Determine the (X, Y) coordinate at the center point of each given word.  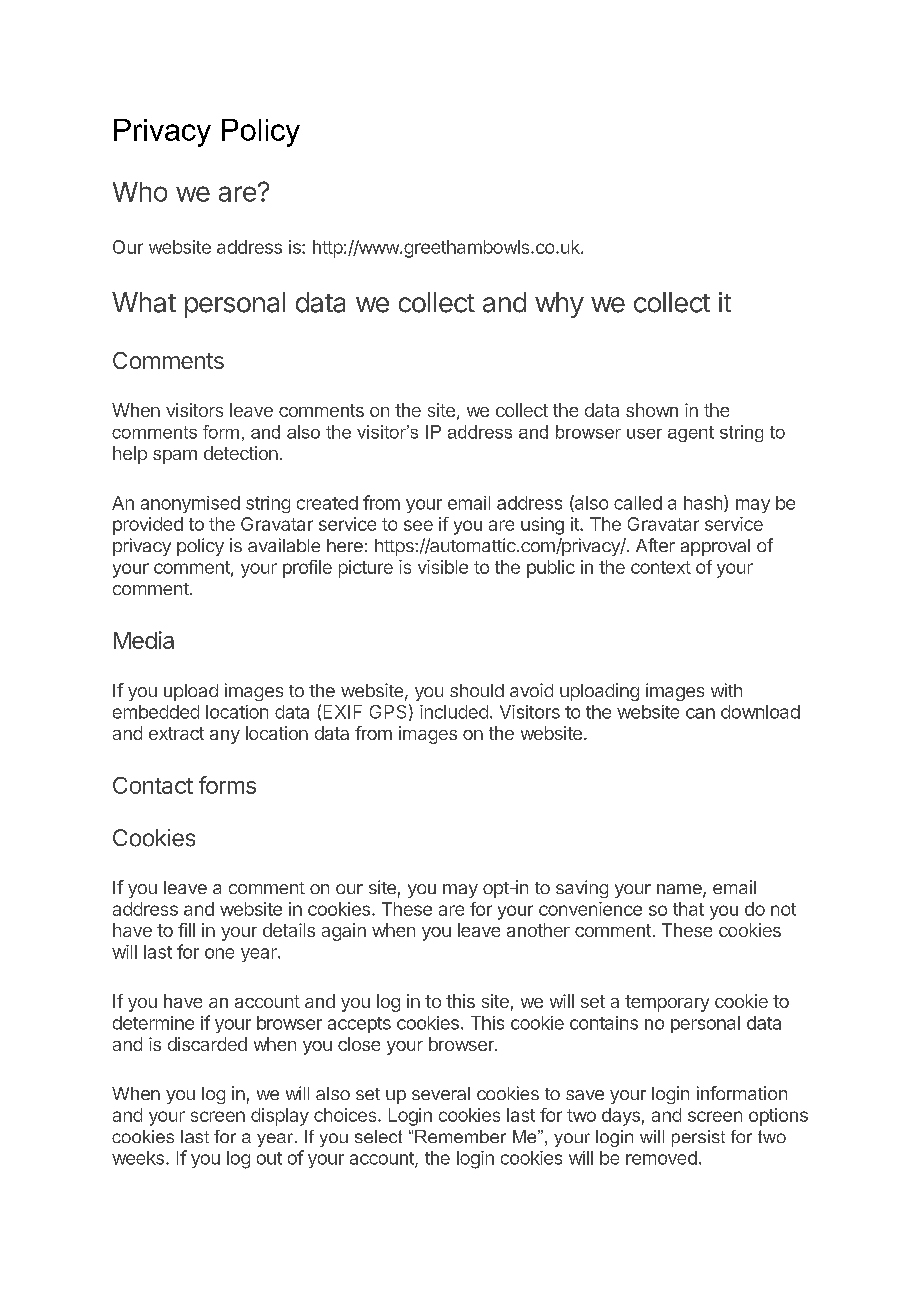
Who (140, 192)
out (269, 1158)
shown (652, 410)
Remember (460, 1136)
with (726, 690)
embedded (156, 712)
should (477, 690)
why (559, 305)
